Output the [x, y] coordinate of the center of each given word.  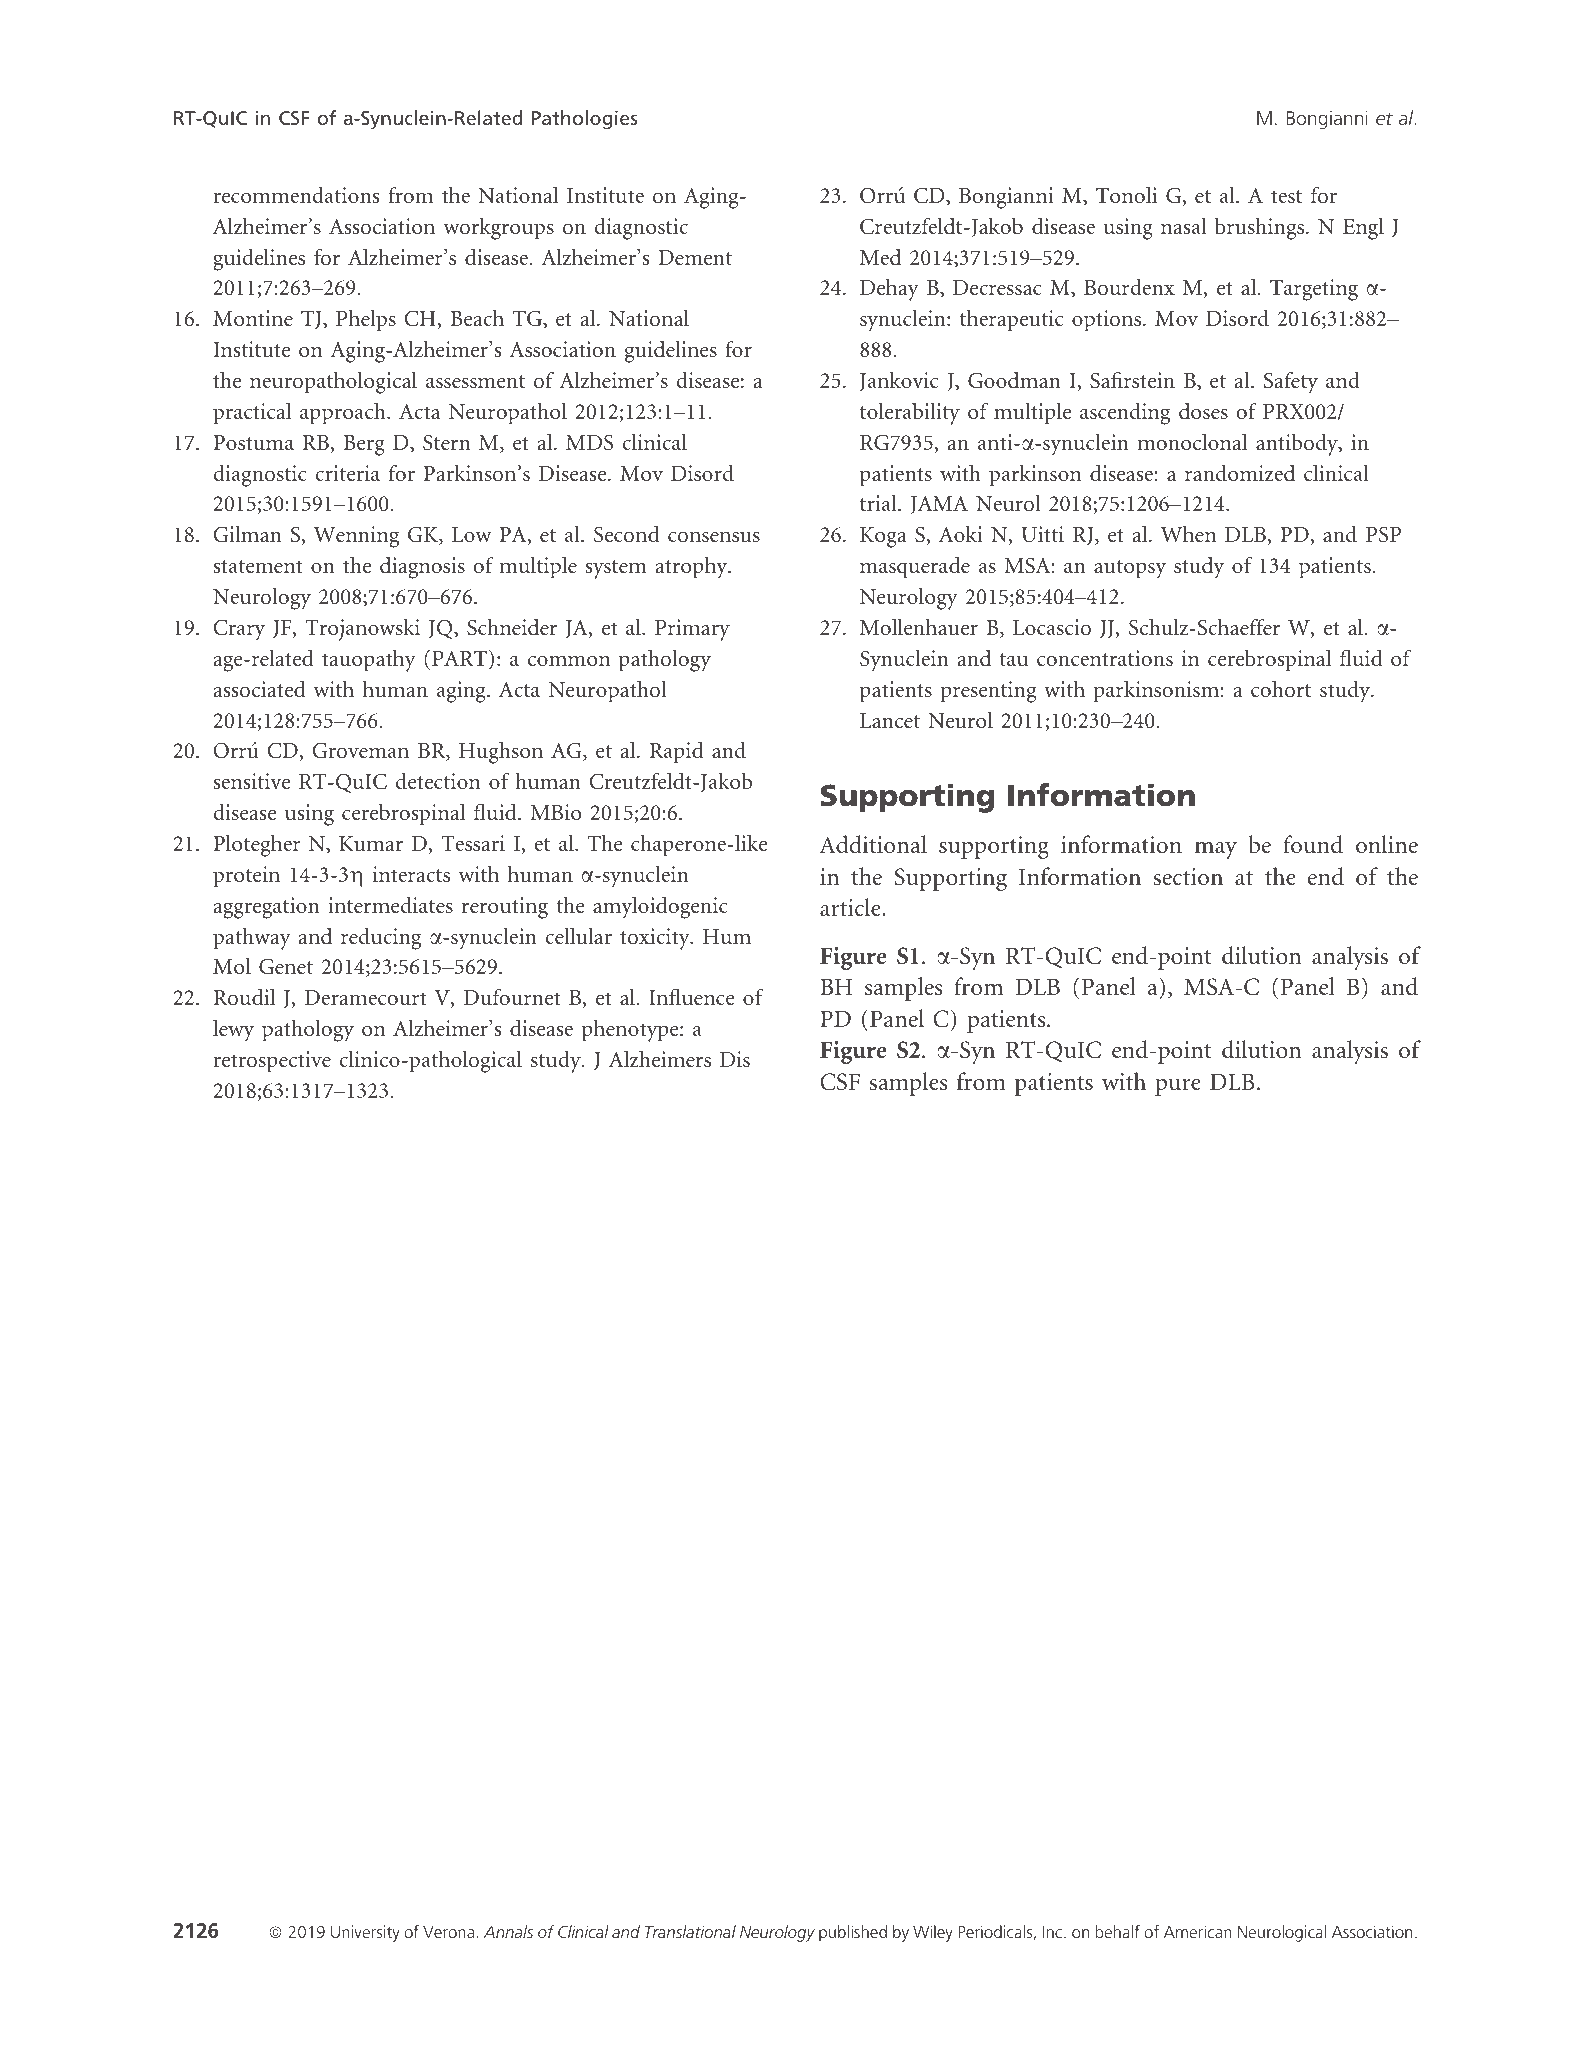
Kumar [371, 843]
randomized [1240, 473]
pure [1178, 1087]
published [853, 1933]
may [1216, 850]
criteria [347, 473]
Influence [692, 996]
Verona [448, 1932]
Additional [873, 844]
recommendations [296, 195]
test [1286, 196]
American [1198, 1931]
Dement [695, 257]
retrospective [272, 1062]
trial [879, 503]
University [365, 1933]
